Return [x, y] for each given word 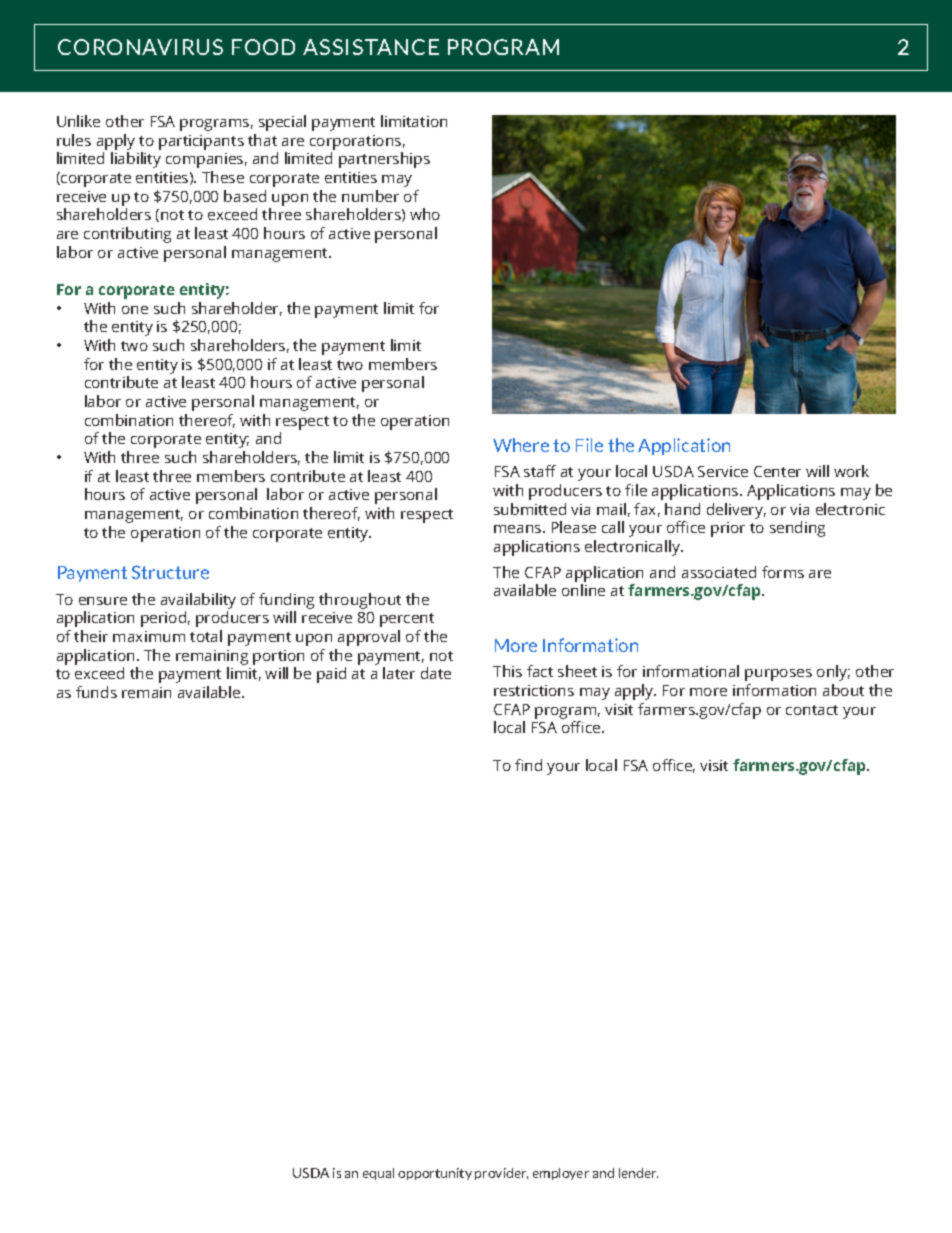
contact [812, 710]
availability [198, 601]
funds [96, 692]
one [135, 310]
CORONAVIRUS [140, 47]
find [528, 765]
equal [378, 1174]
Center [777, 471]
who [425, 214]
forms [783, 572]
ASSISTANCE [371, 47]
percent [407, 620]
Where [521, 445]
